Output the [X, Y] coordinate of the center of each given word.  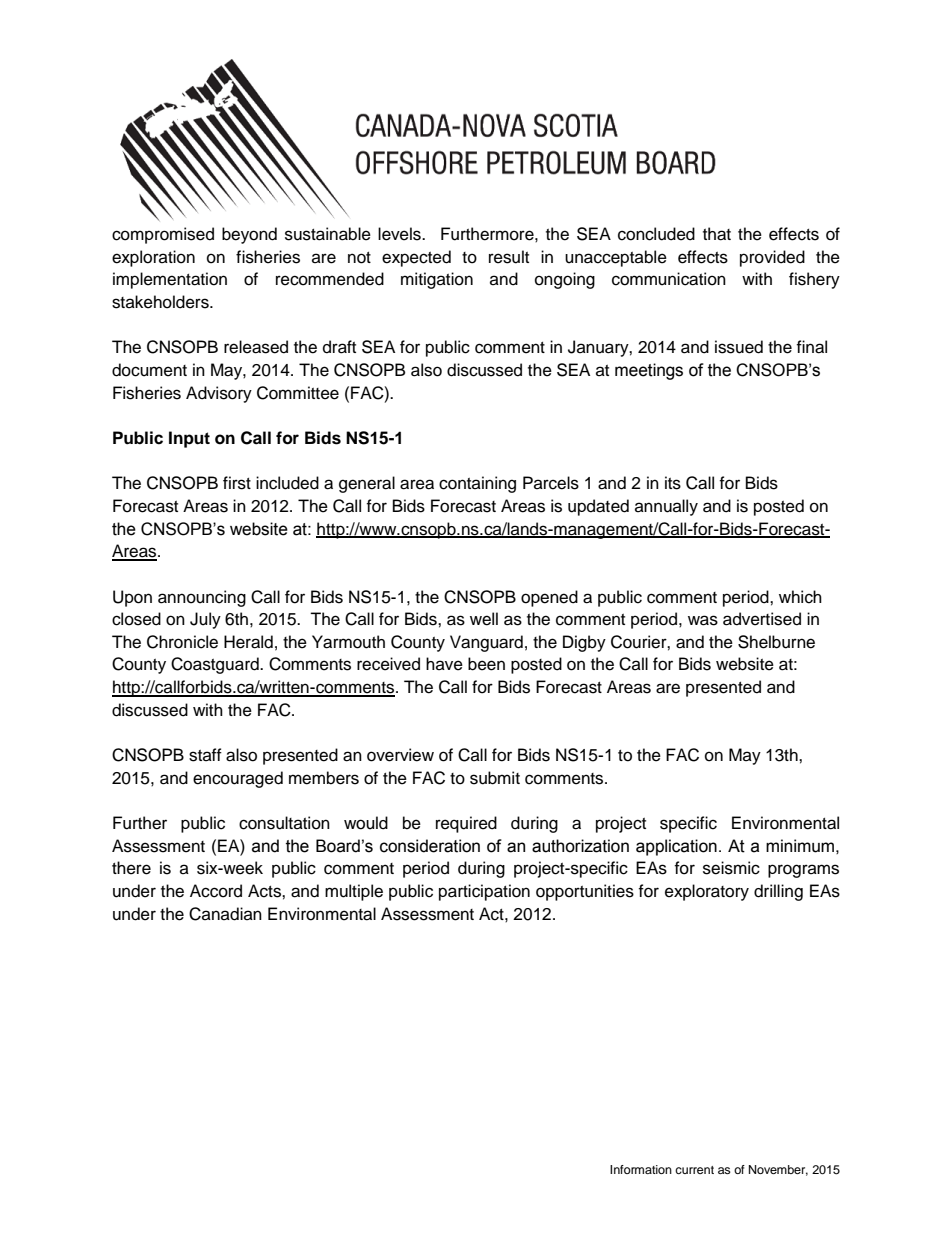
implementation [170, 280]
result [509, 257]
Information [641, 1169]
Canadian [225, 914]
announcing [202, 598]
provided [772, 258]
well [484, 619]
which [800, 597]
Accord [216, 891]
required [466, 824]
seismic [731, 868]
